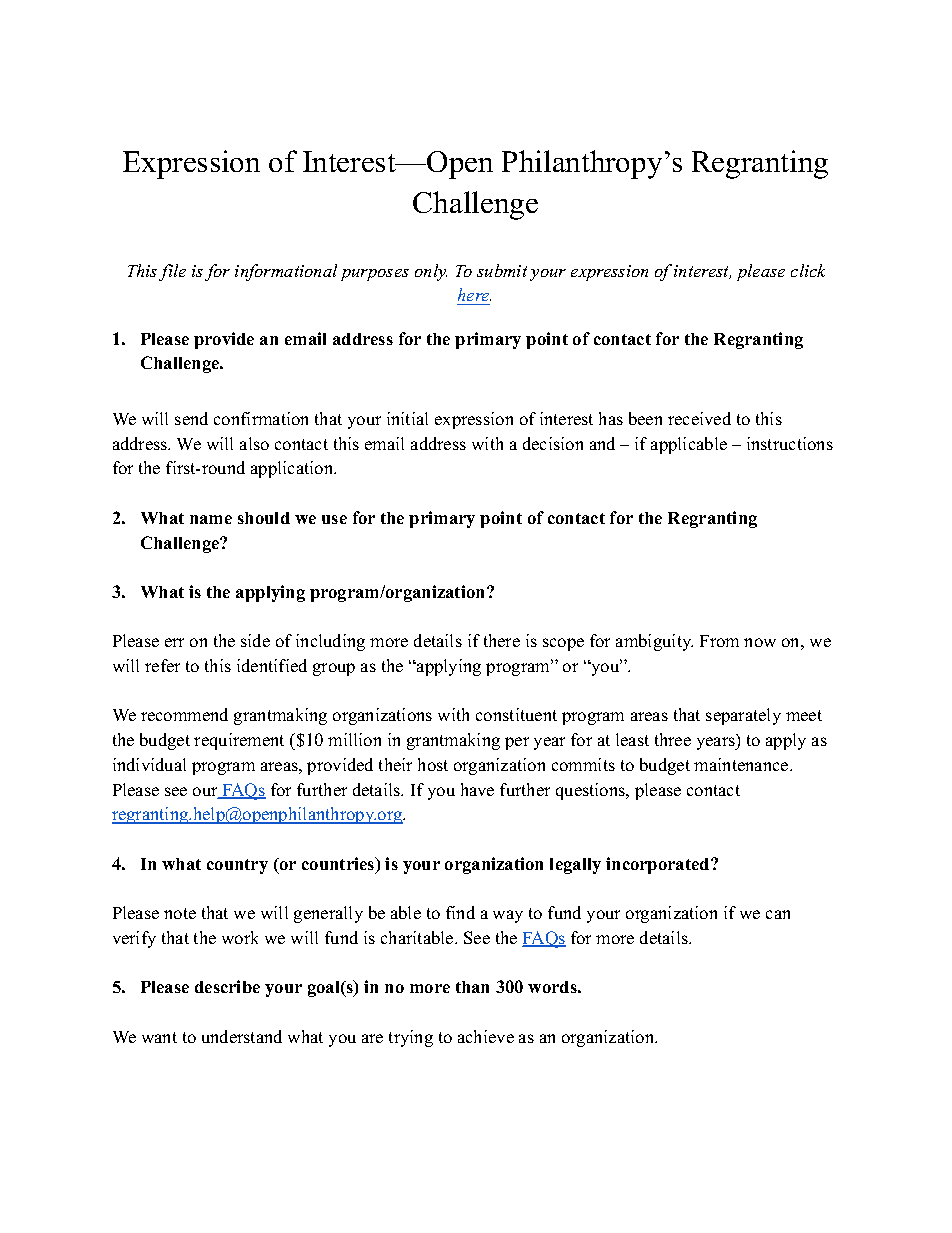 The width and height of the screenshot is (952, 1233). Describe the element at coordinates (239, 741) in the screenshot. I see `requirement` at that location.
